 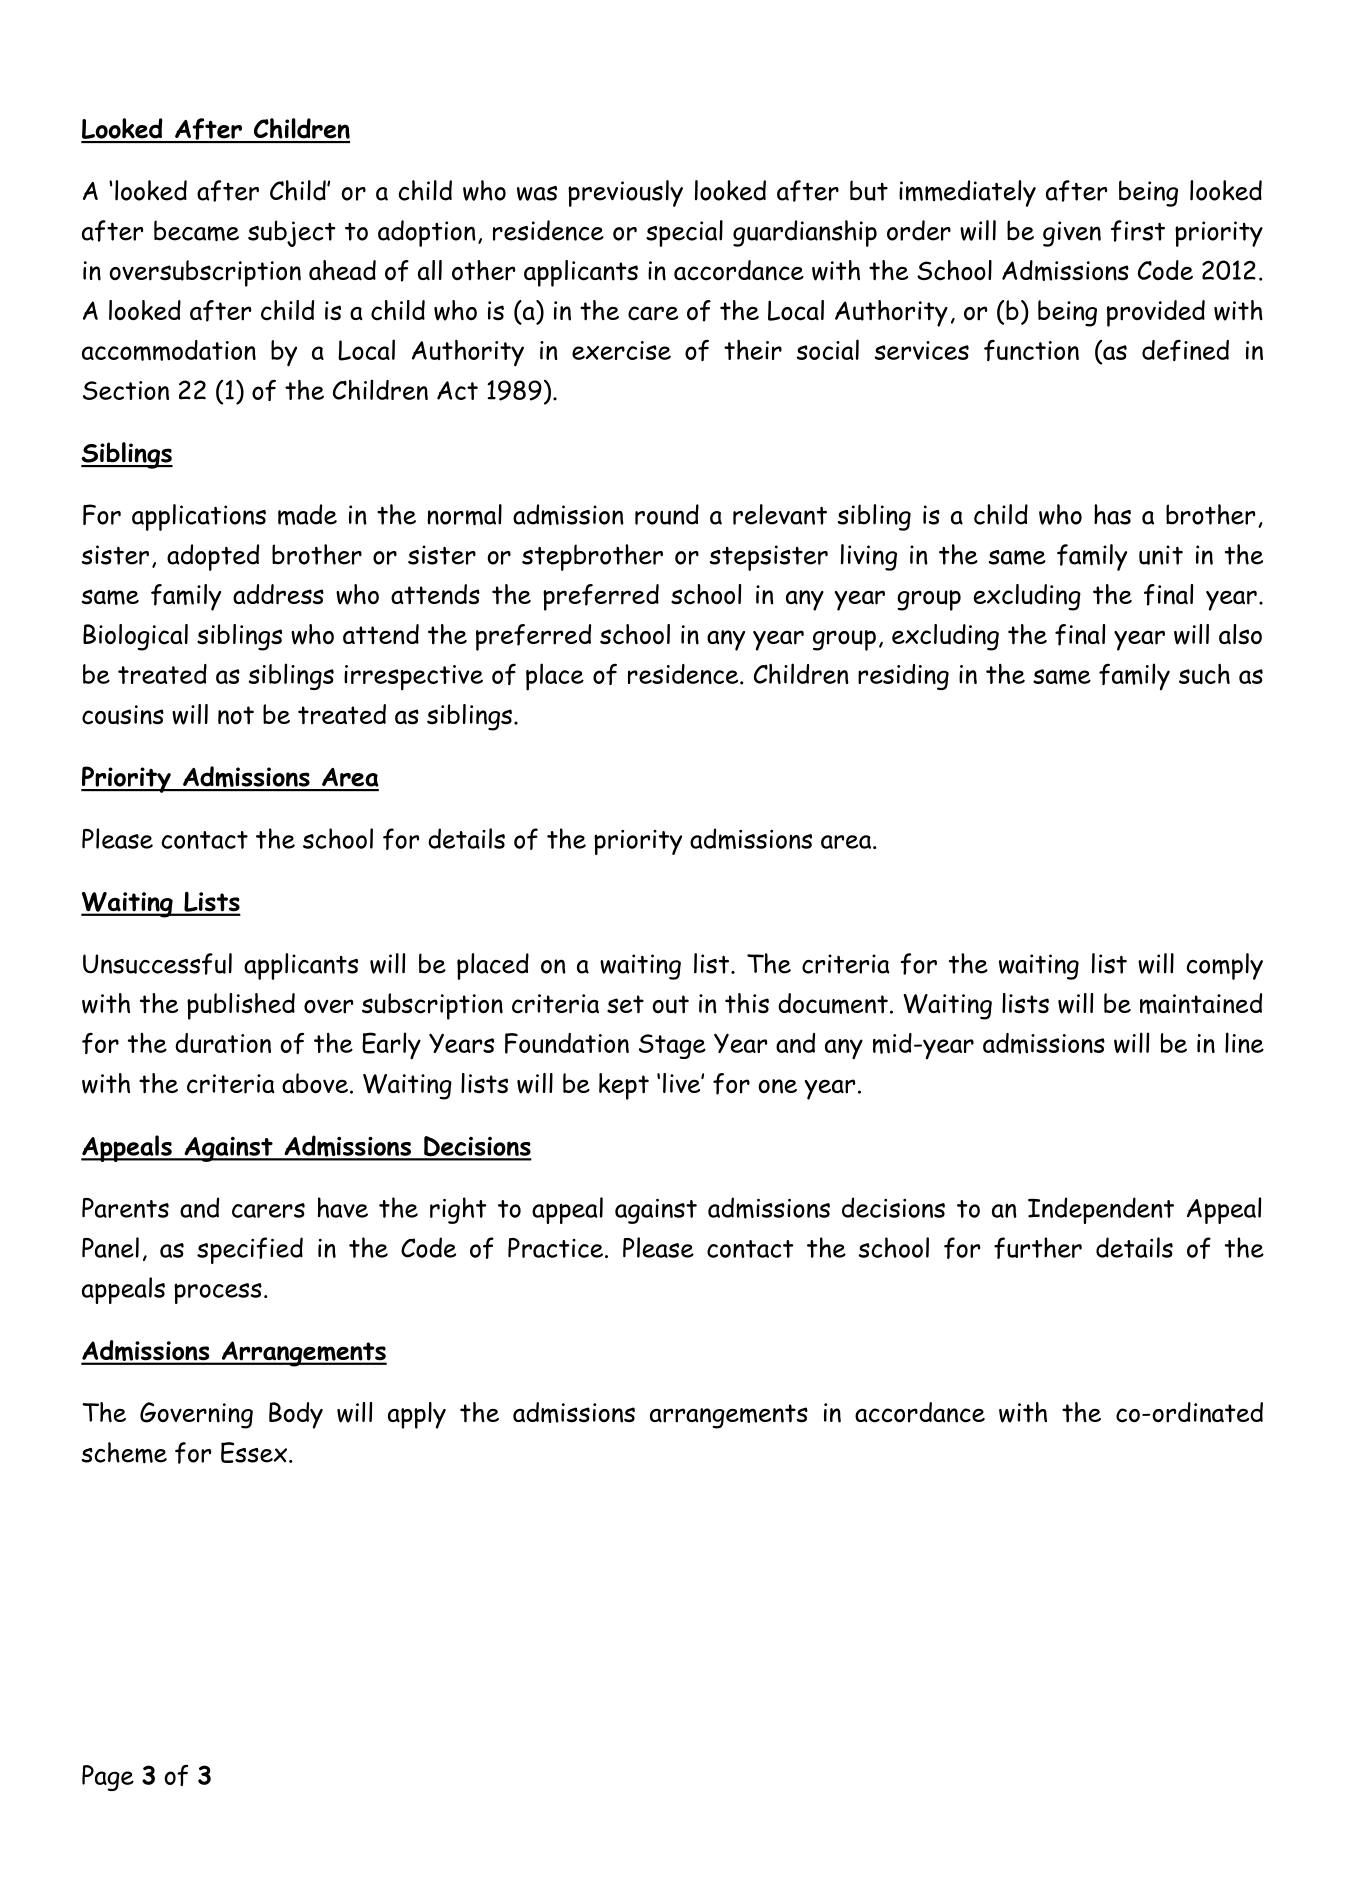 What do you see at coordinates (1138, 231) in the image?
I see `first` at bounding box center [1138, 231].
